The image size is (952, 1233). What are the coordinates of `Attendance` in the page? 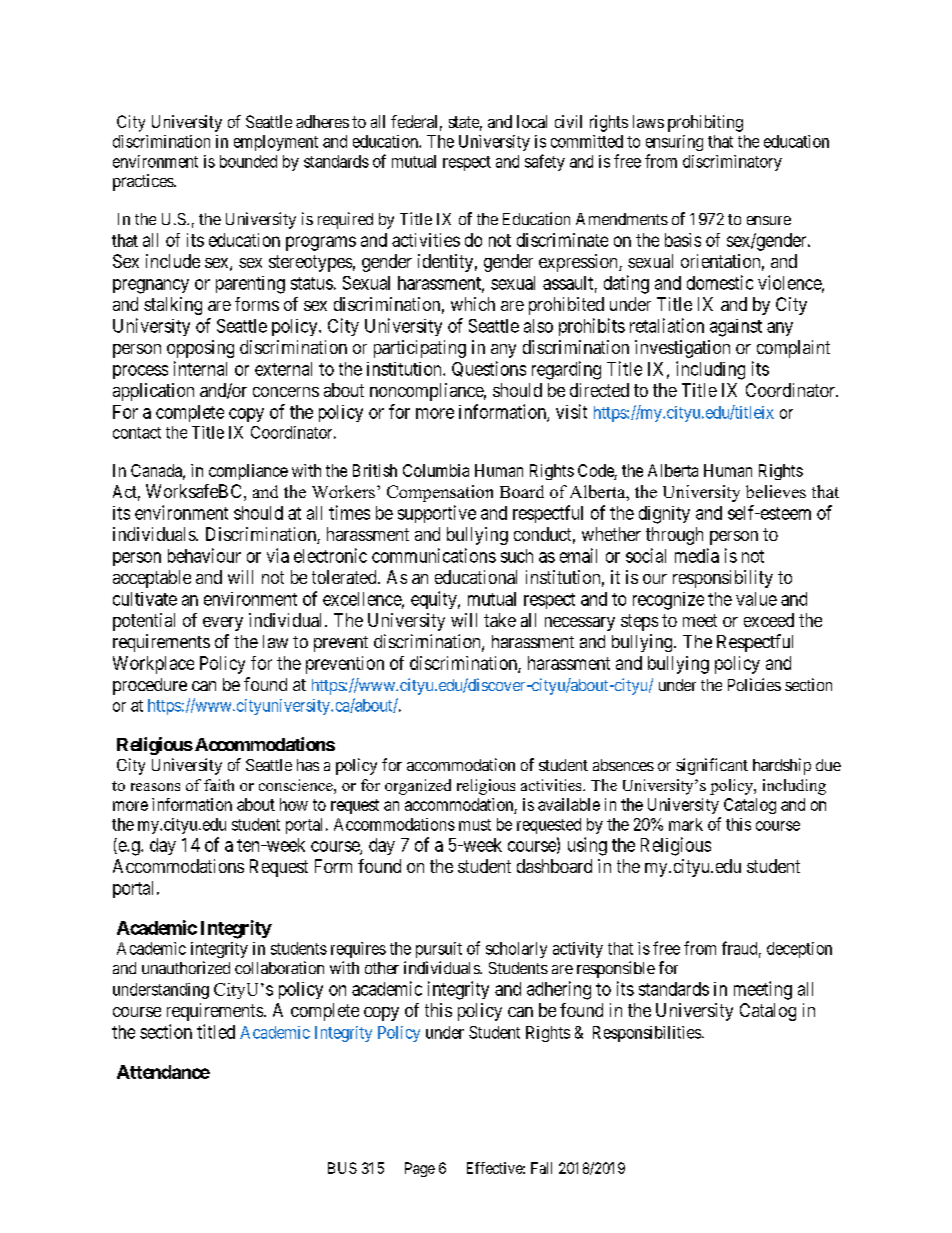 It's located at (163, 1072).
